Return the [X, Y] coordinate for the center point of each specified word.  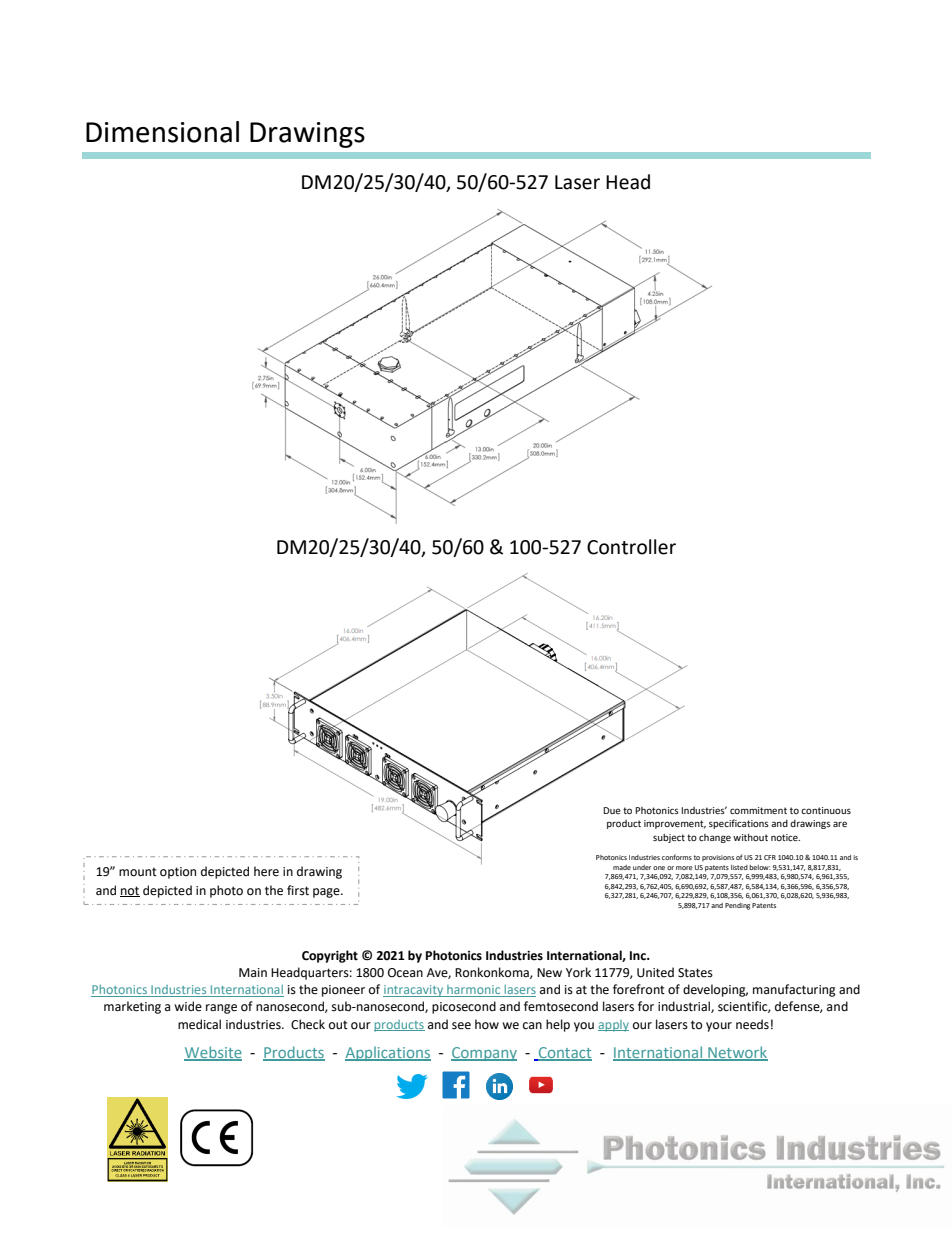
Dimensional [162, 132]
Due [612, 810]
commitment [758, 810]
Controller [631, 547]
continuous [826, 810]
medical [199, 1024]
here [266, 871]
